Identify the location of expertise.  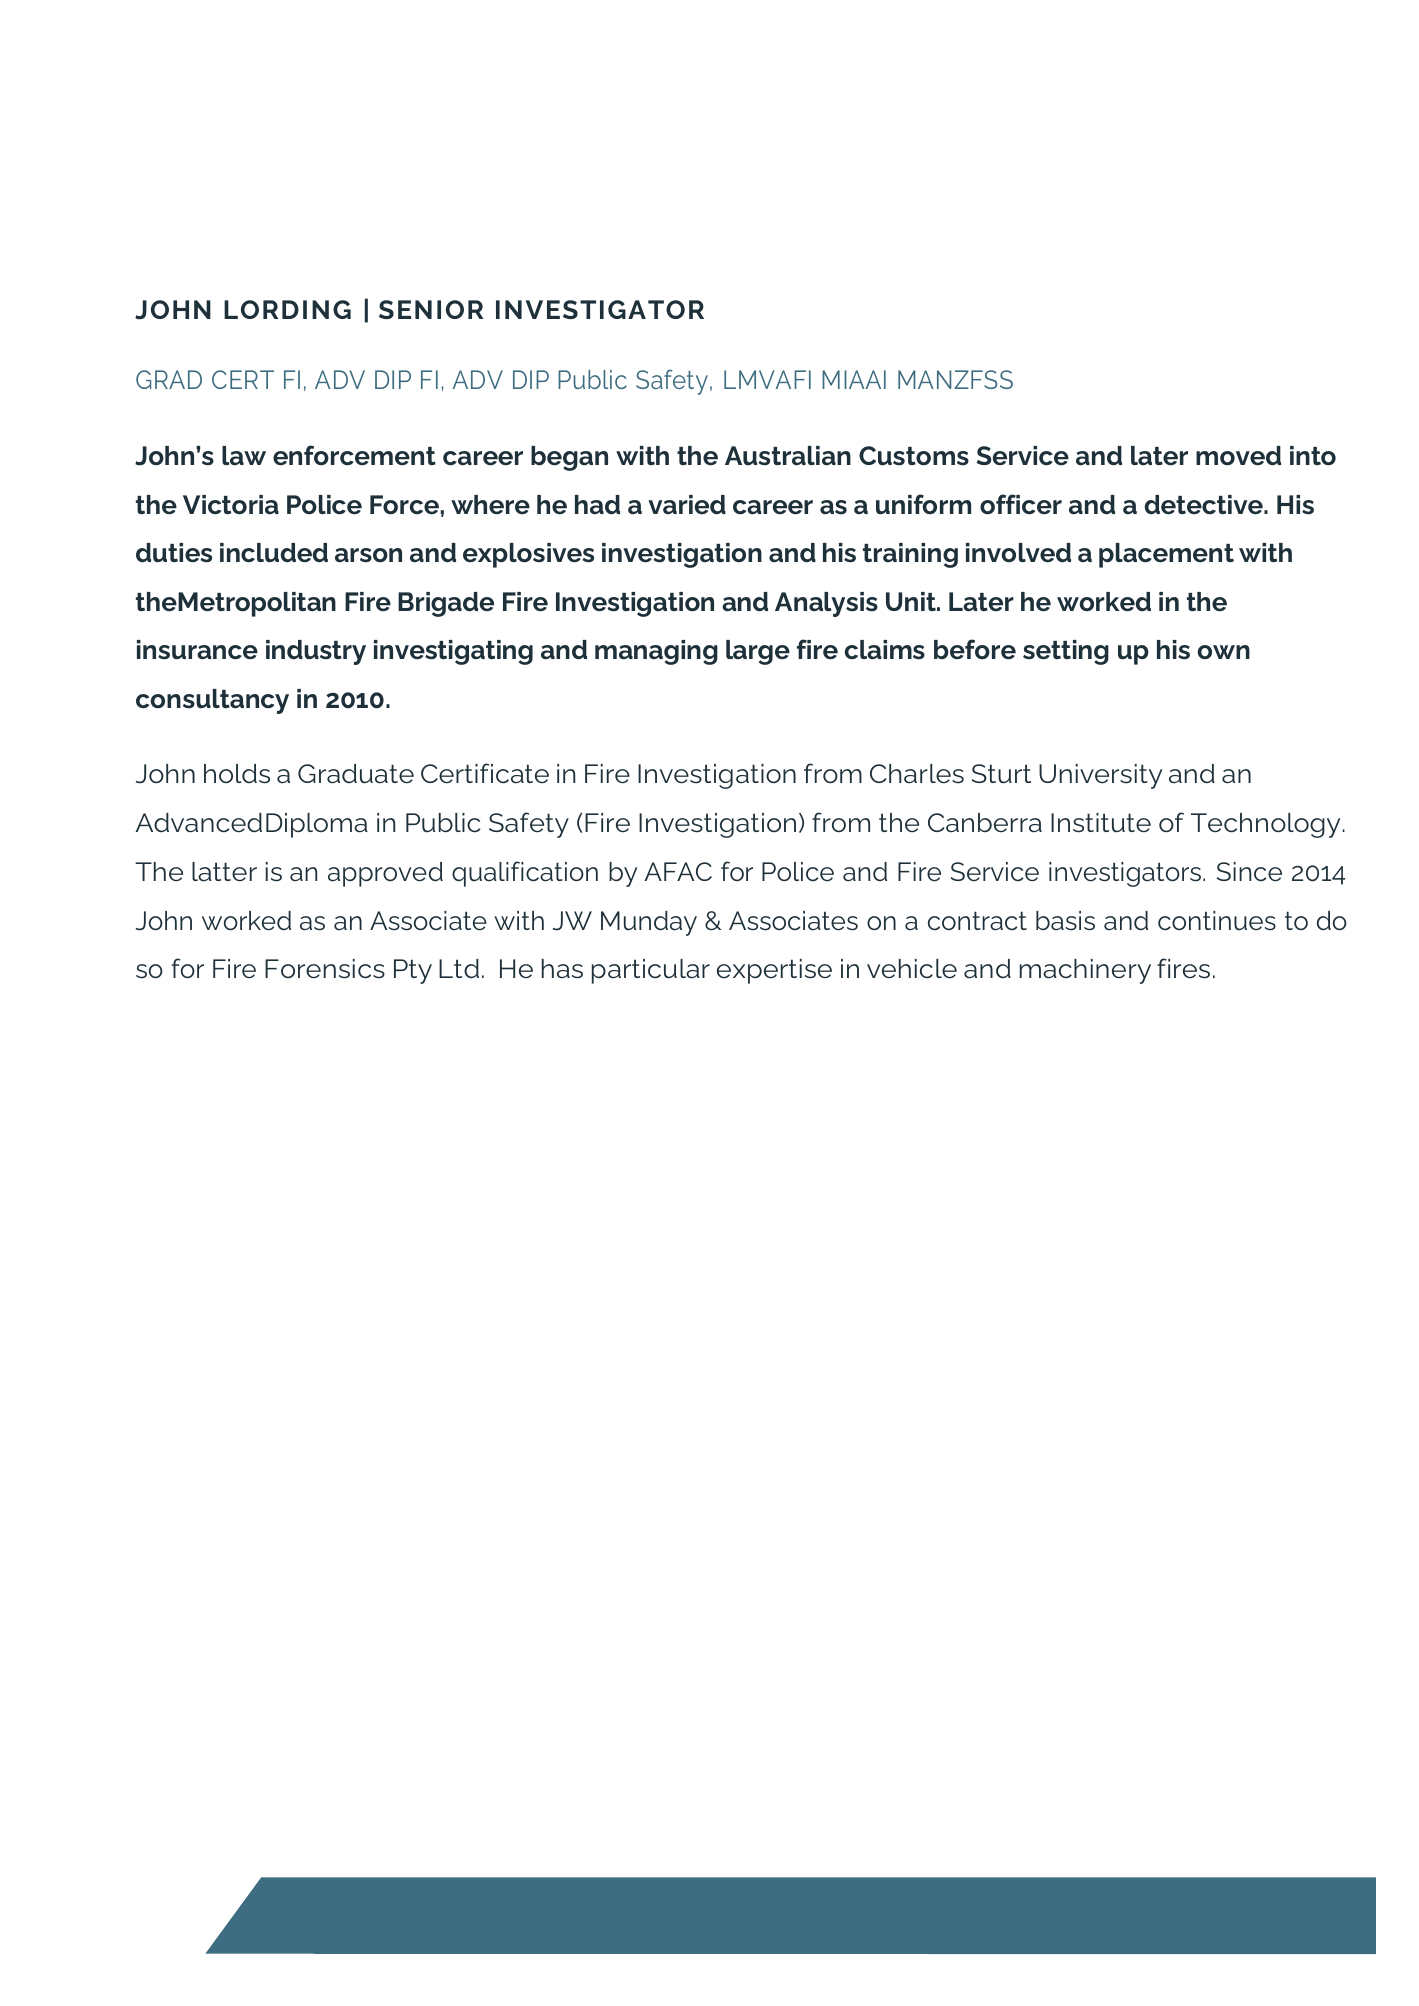
(774, 971).
